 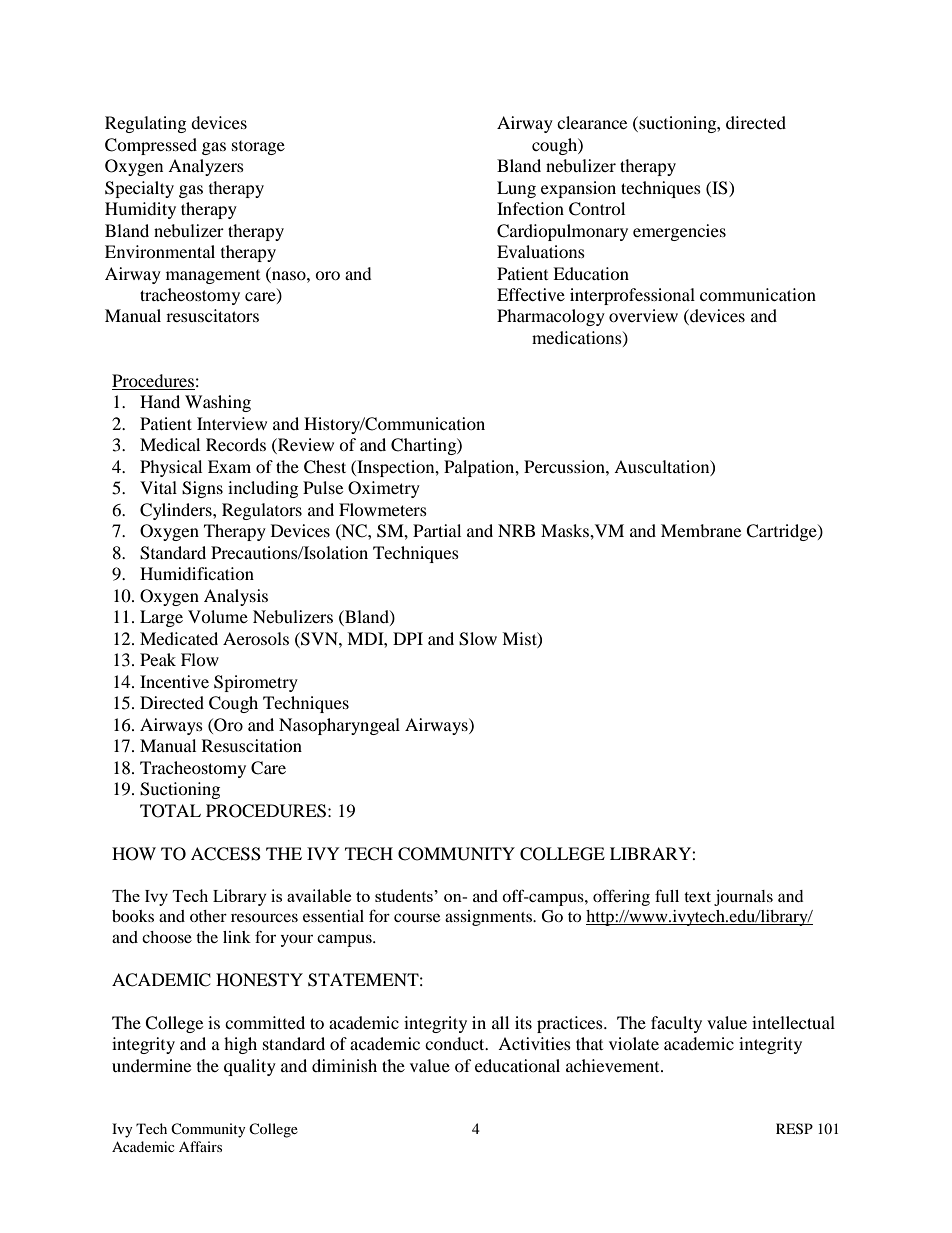 I want to click on RESP, so click(x=794, y=1129).
